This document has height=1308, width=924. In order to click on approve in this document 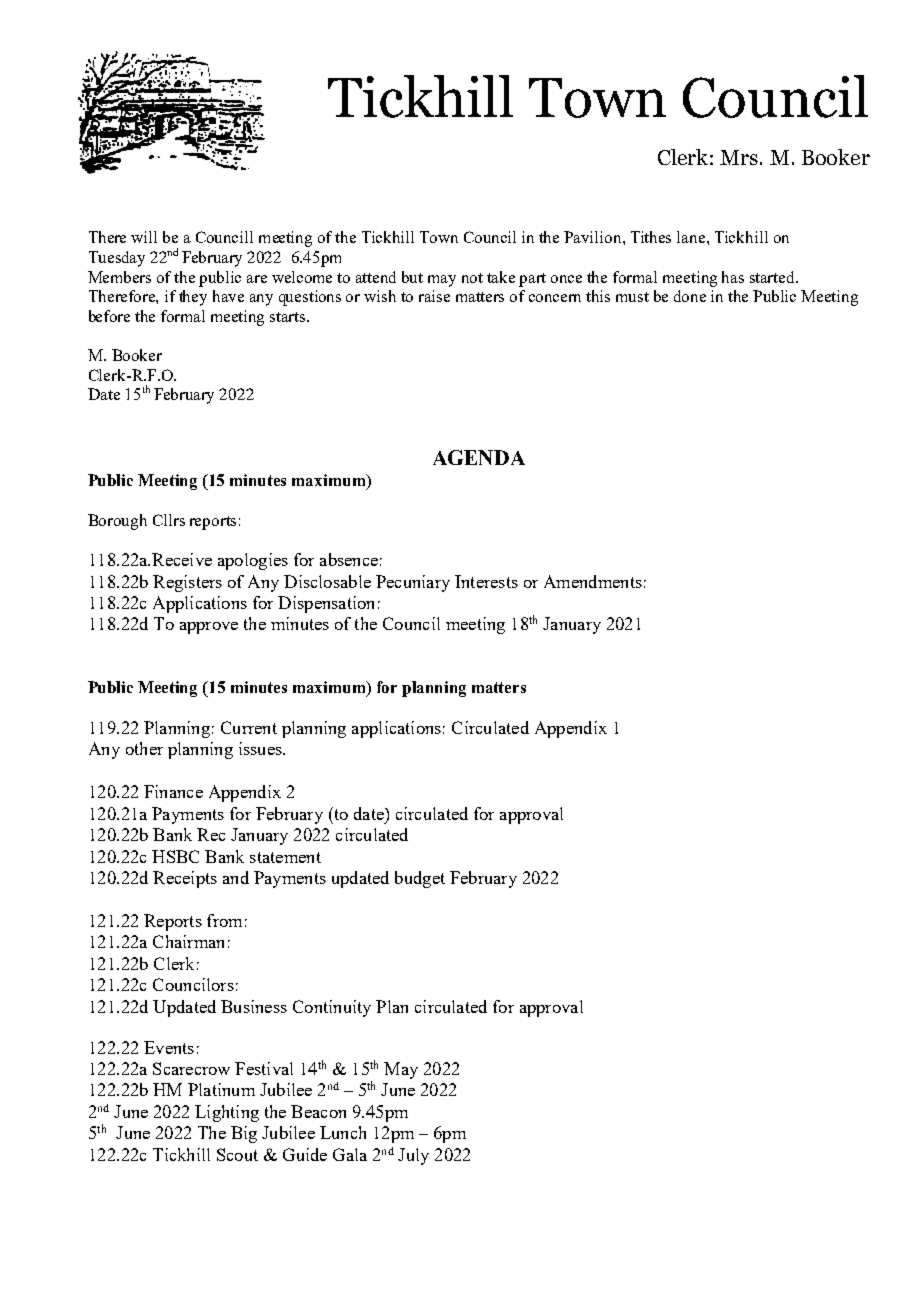, I will do `click(209, 628)`.
